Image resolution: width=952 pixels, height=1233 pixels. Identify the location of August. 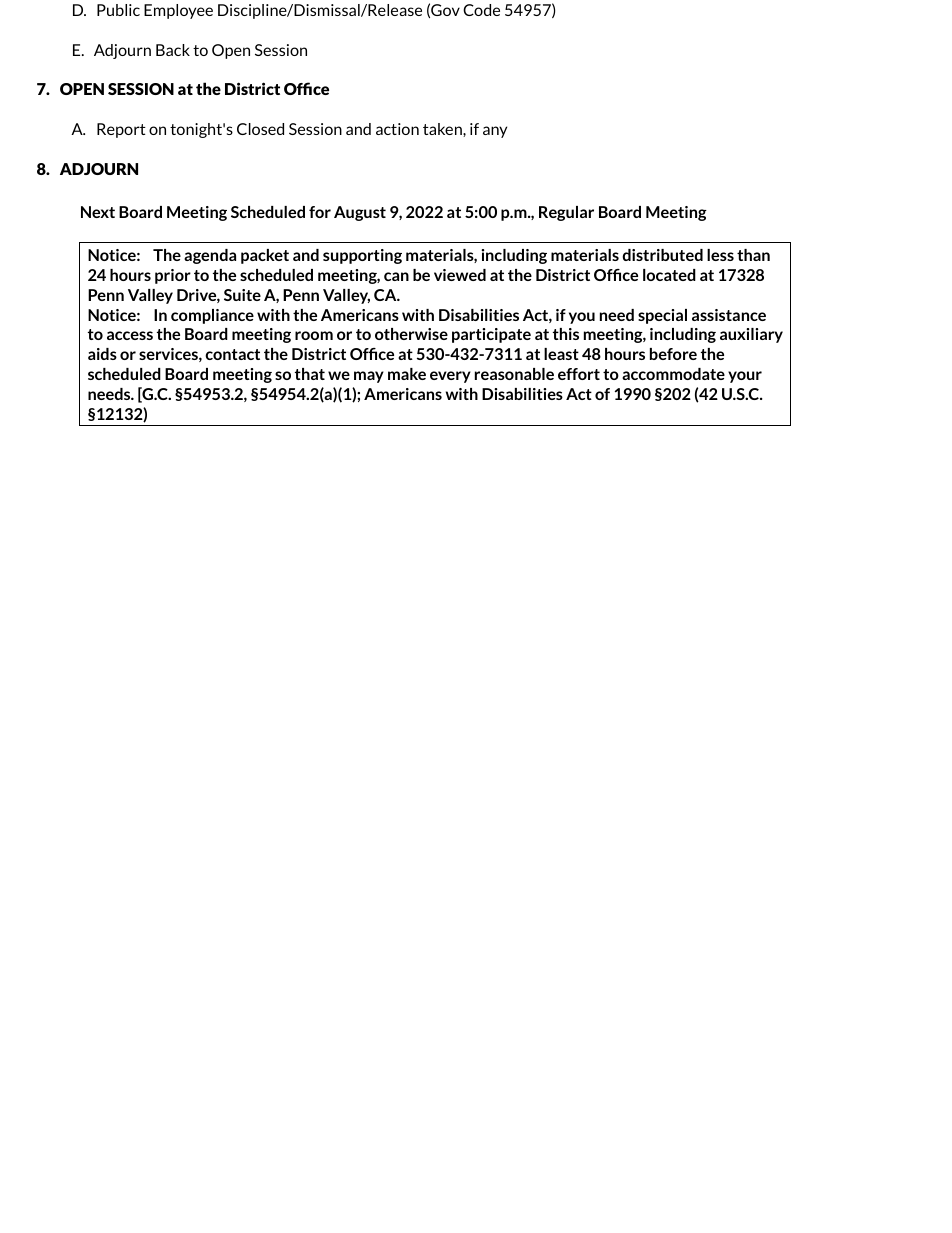
(360, 213).
